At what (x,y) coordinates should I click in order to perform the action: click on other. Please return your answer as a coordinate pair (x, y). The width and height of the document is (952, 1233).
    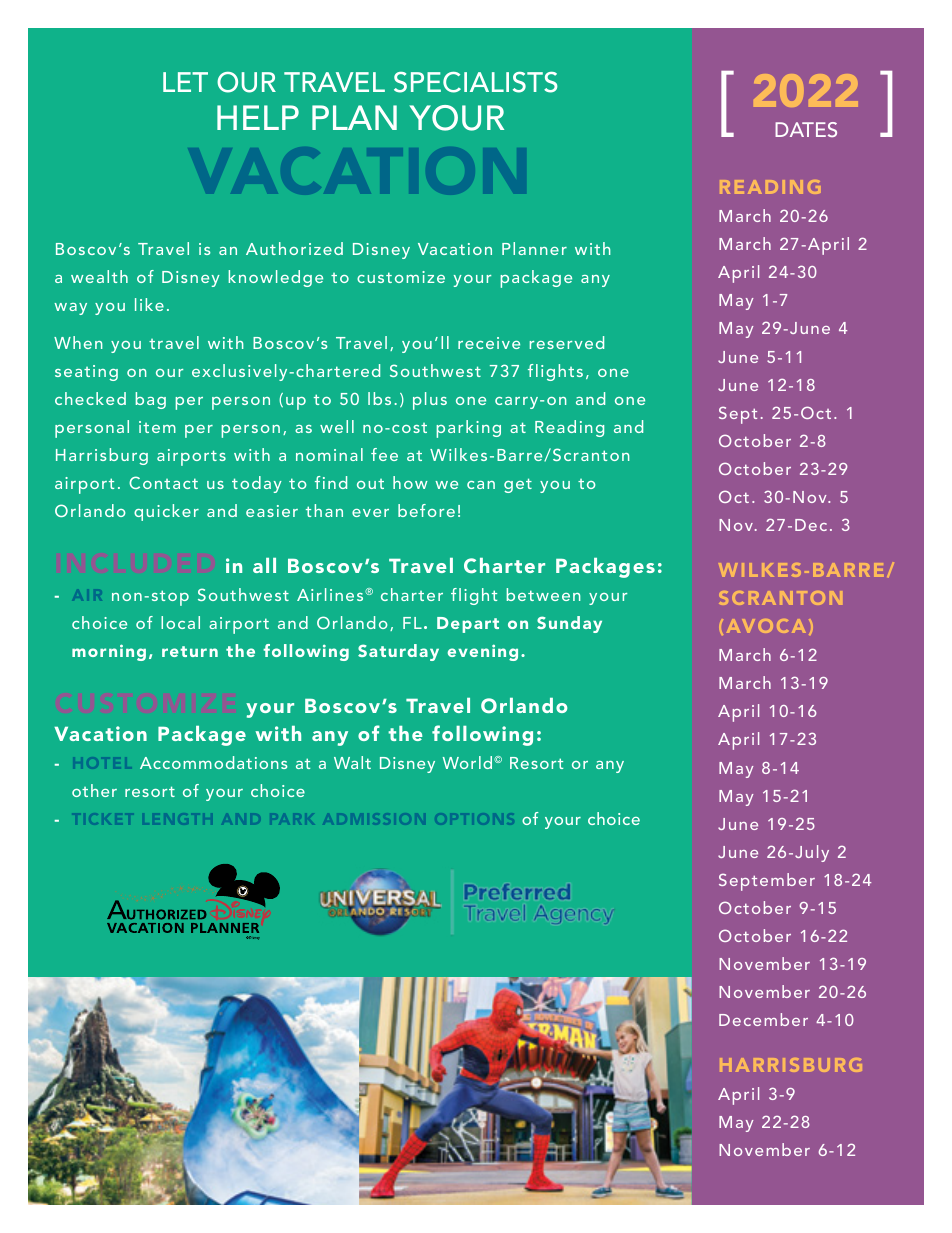
    Looking at the image, I should click on (94, 790).
